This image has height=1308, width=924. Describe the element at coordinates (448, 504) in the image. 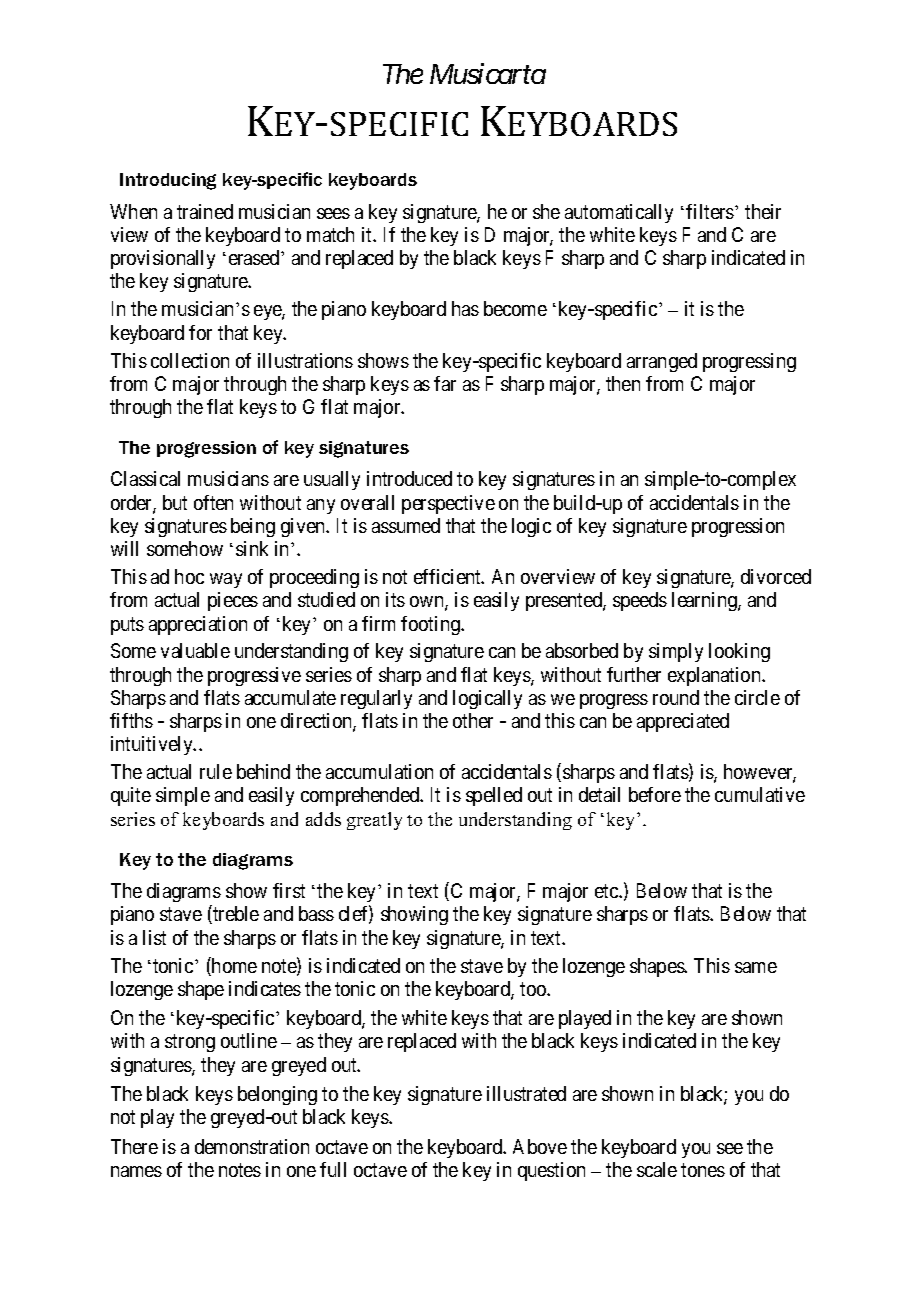

I see `perspective` at that location.
